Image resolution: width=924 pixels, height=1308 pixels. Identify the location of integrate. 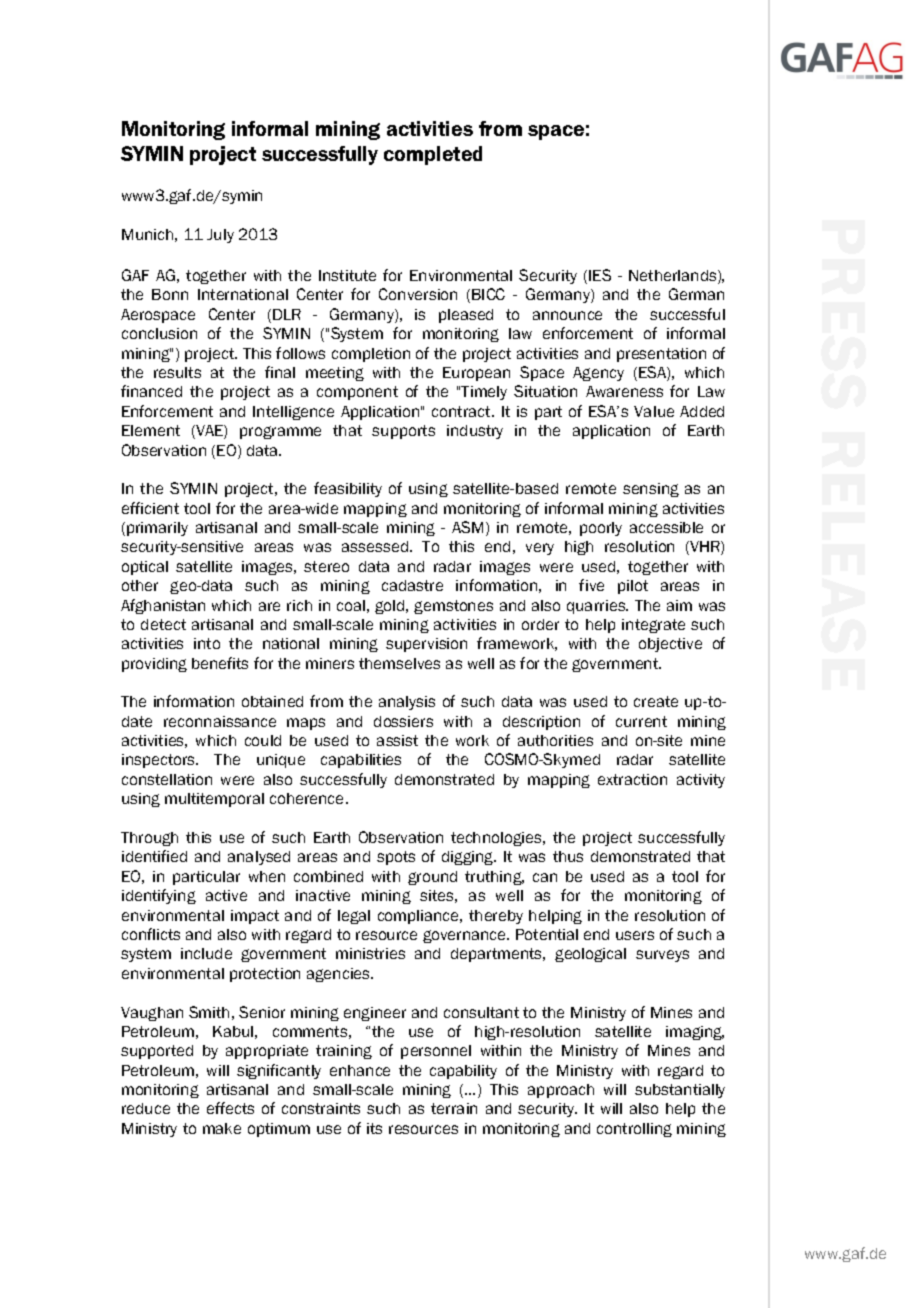
(653, 626).
